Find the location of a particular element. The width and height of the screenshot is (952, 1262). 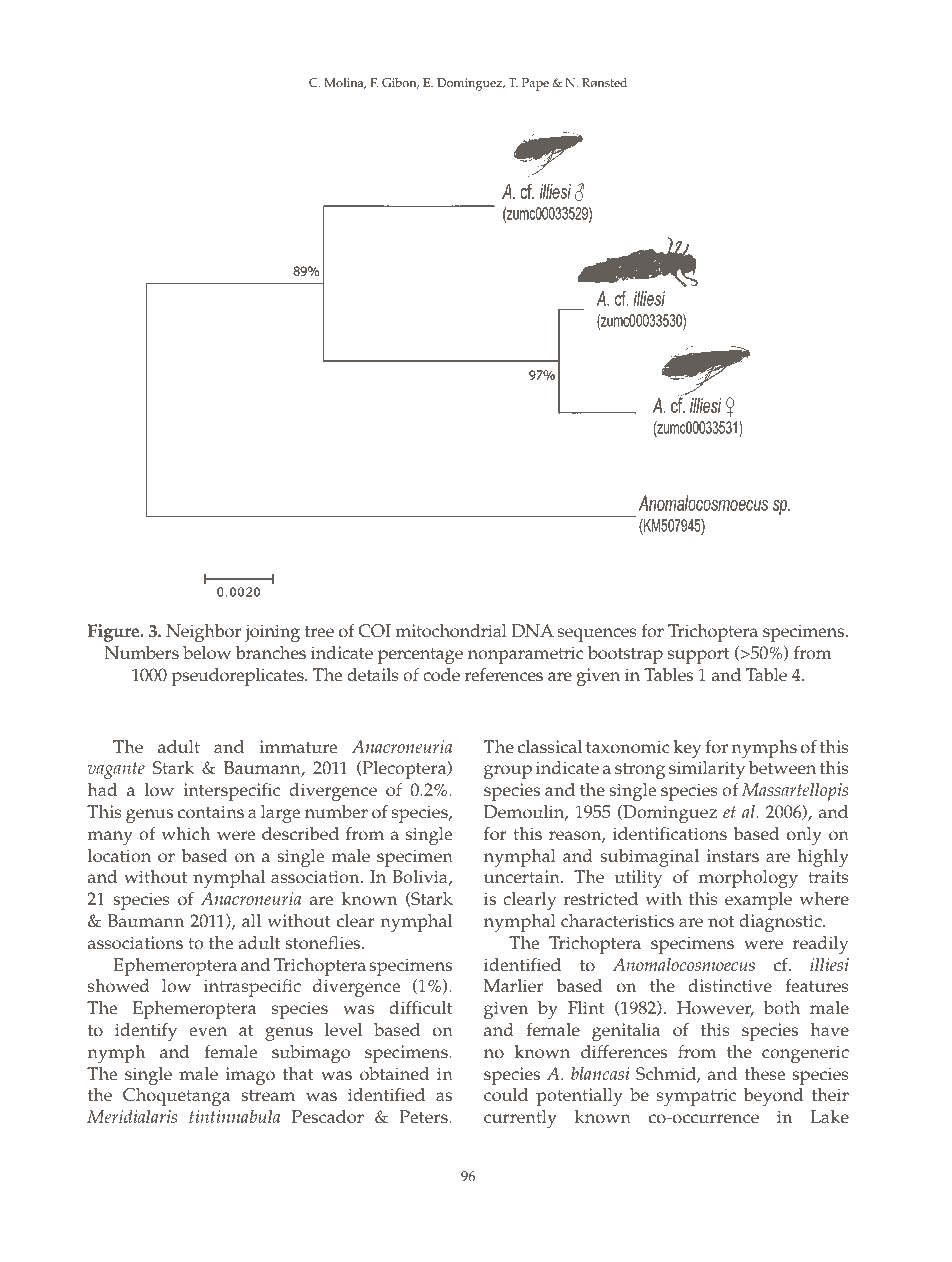

sequences is located at coordinates (597, 635).
